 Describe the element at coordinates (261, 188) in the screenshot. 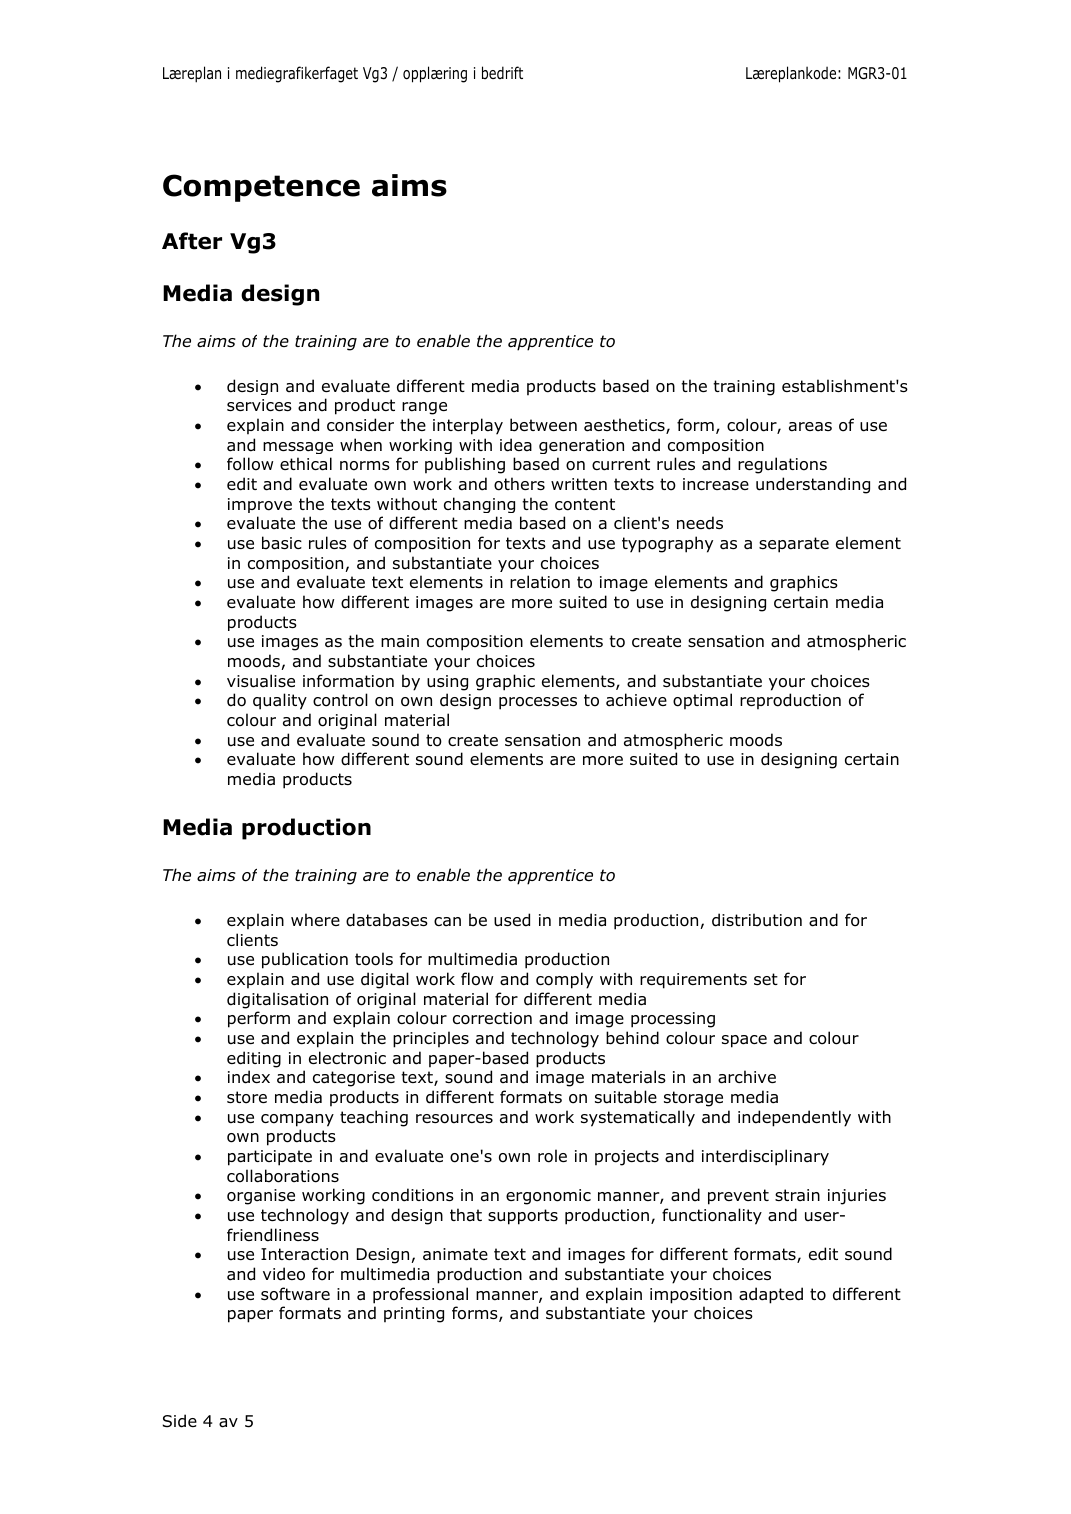

I see `Competence` at that location.
